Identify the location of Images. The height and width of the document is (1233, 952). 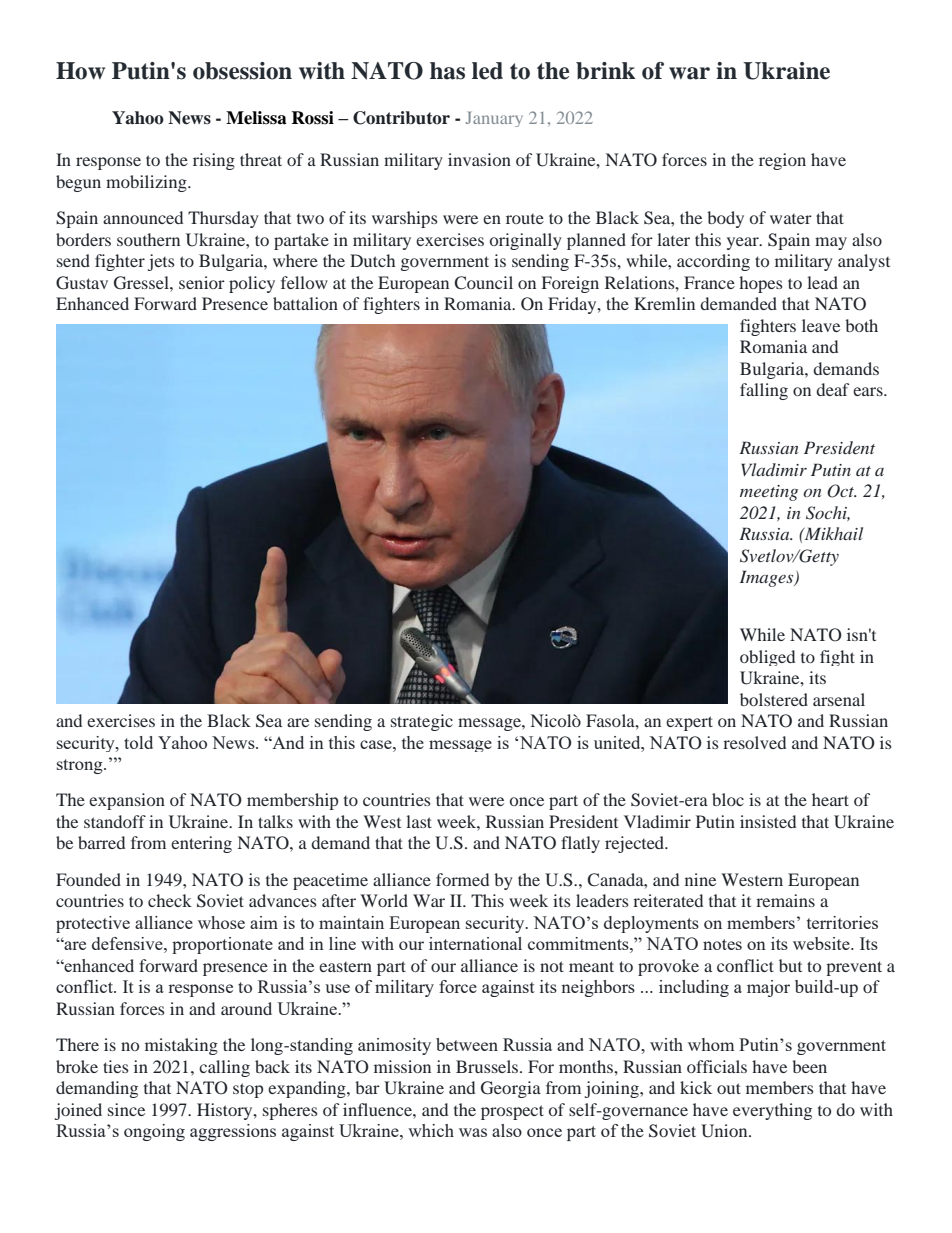
(768, 578).
